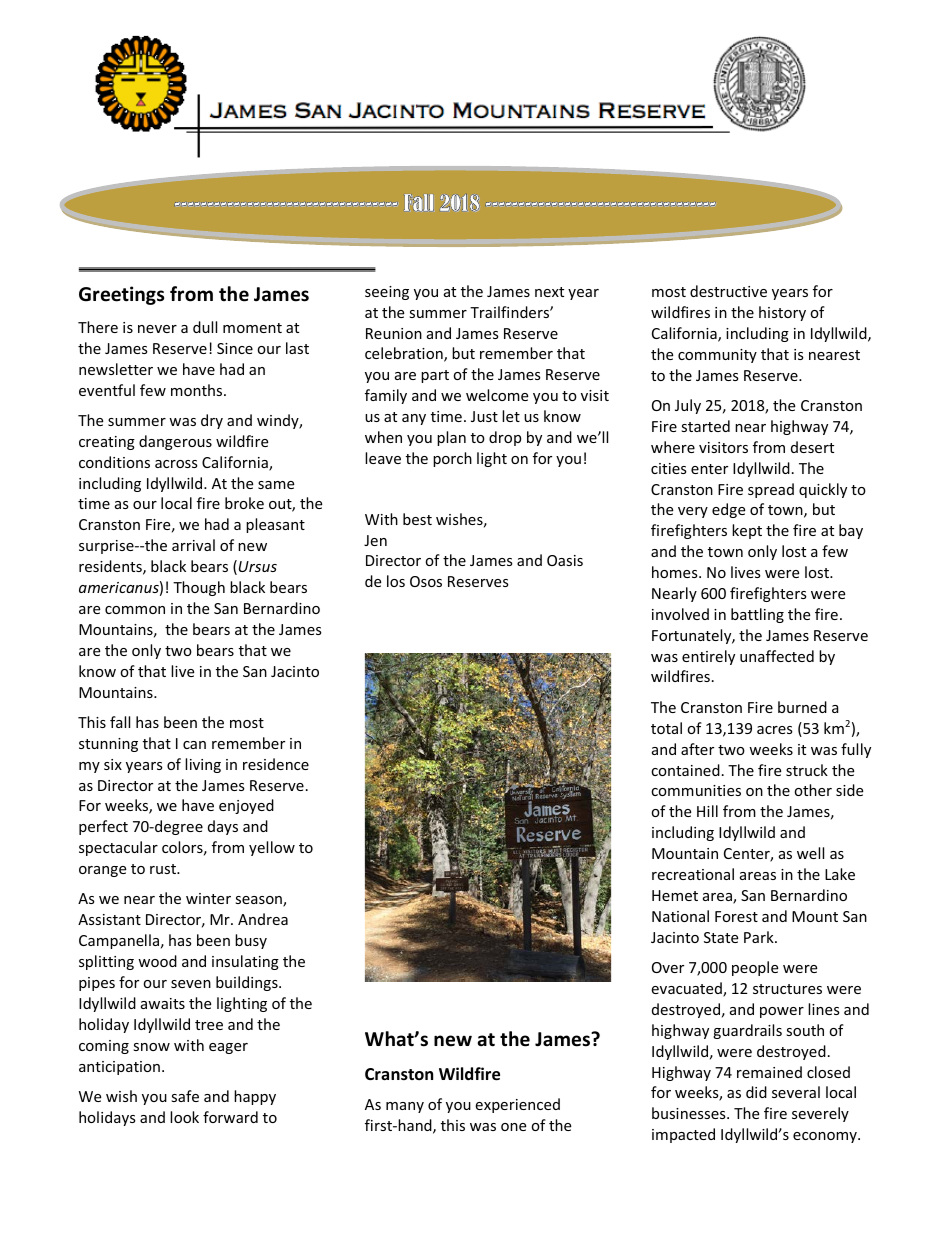 The height and width of the screenshot is (1233, 952). What do you see at coordinates (736, 916) in the screenshot?
I see `Forest` at bounding box center [736, 916].
